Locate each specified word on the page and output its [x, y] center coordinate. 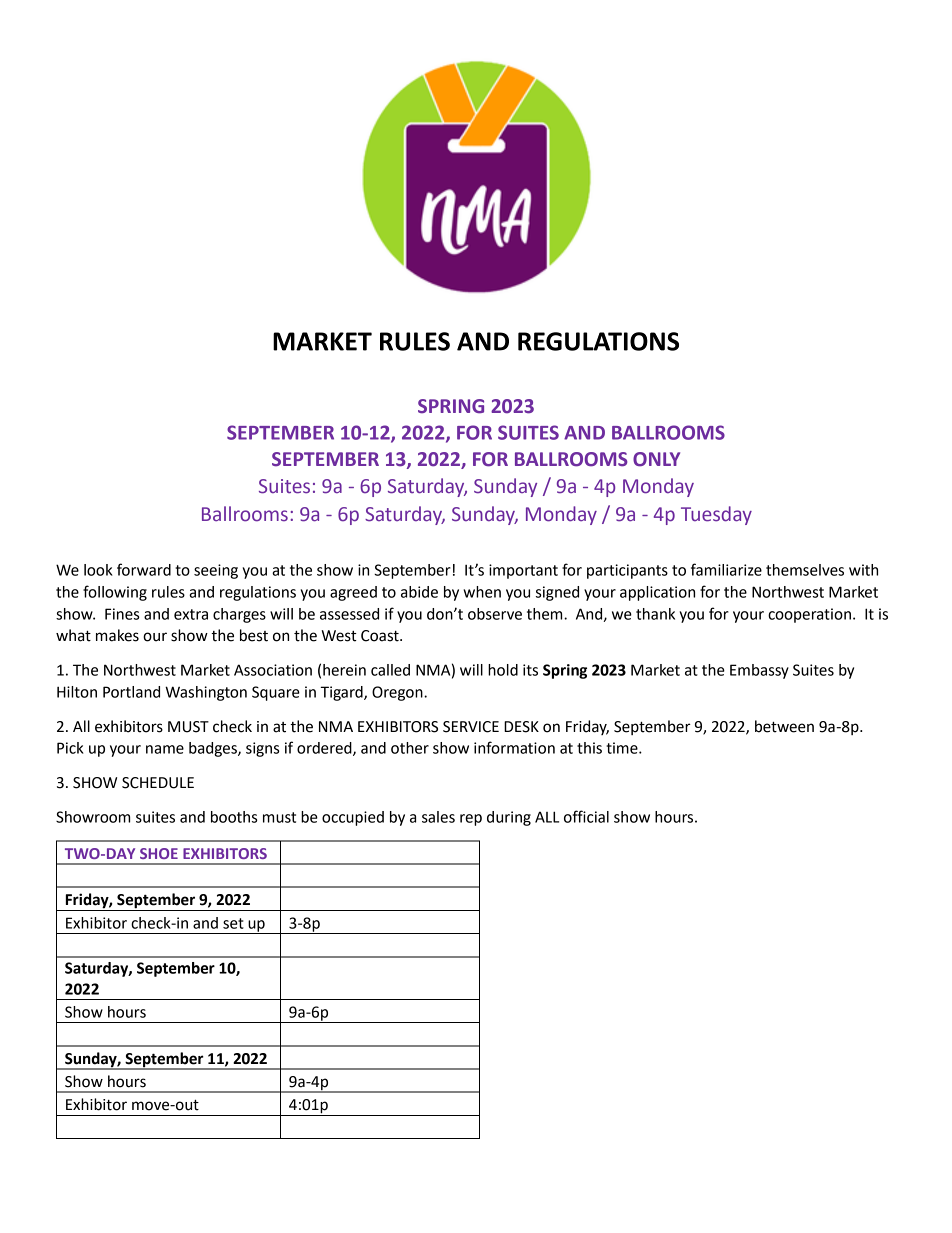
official [586, 816]
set [233, 923]
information [514, 747]
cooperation [809, 615]
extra [191, 614]
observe [495, 614]
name [165, 749]
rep [471, 820]
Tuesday [716, 515]
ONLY [656, 459]
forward [144, 569]
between [784, 726]
